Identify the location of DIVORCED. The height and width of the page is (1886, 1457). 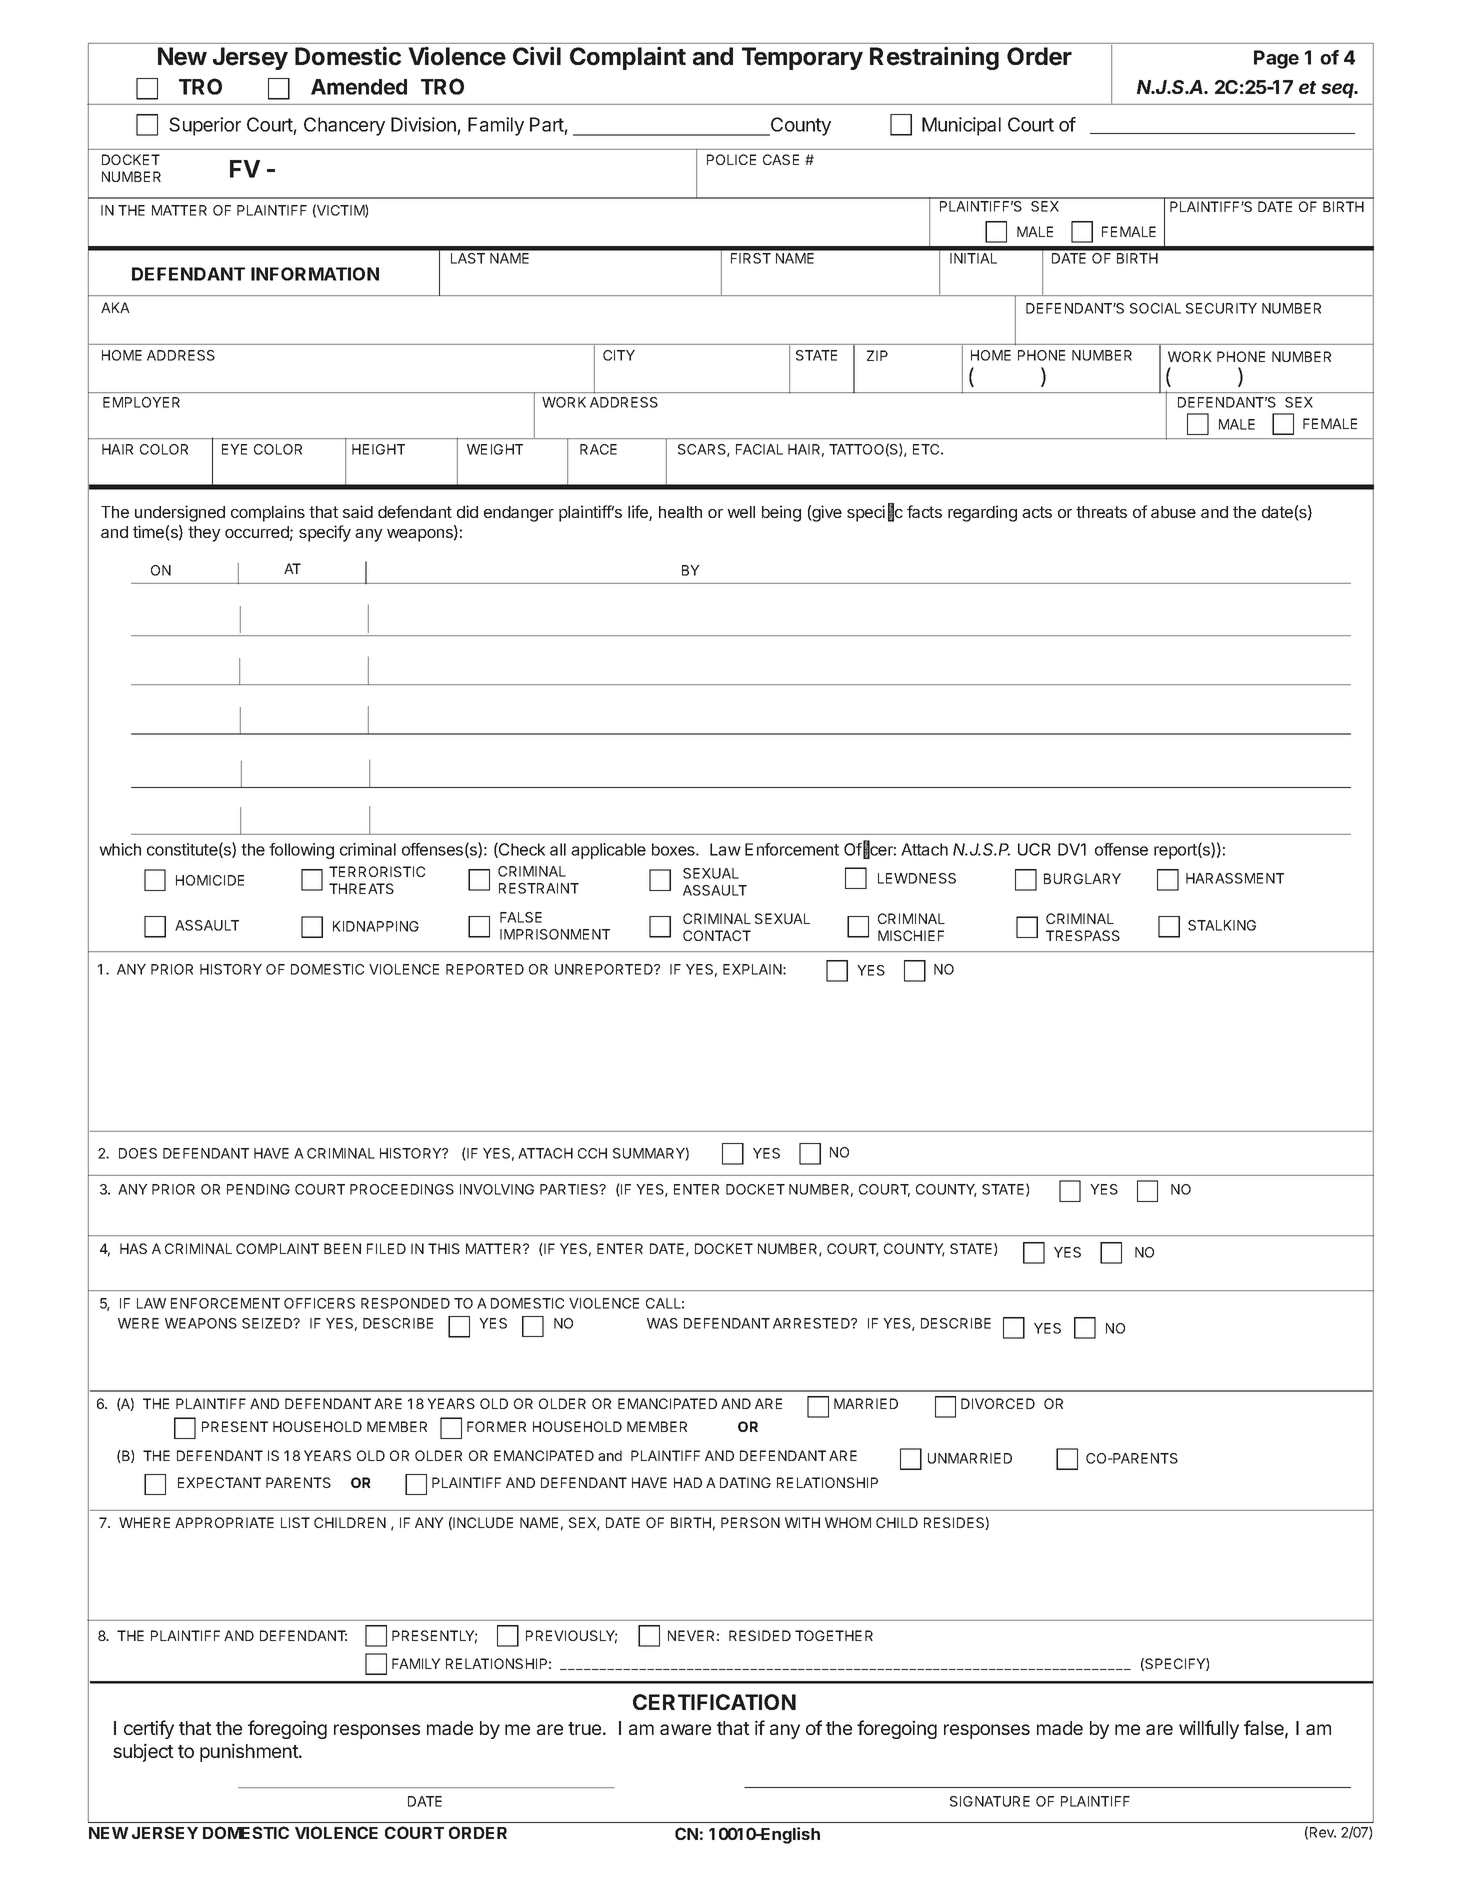
(998, 1403).
